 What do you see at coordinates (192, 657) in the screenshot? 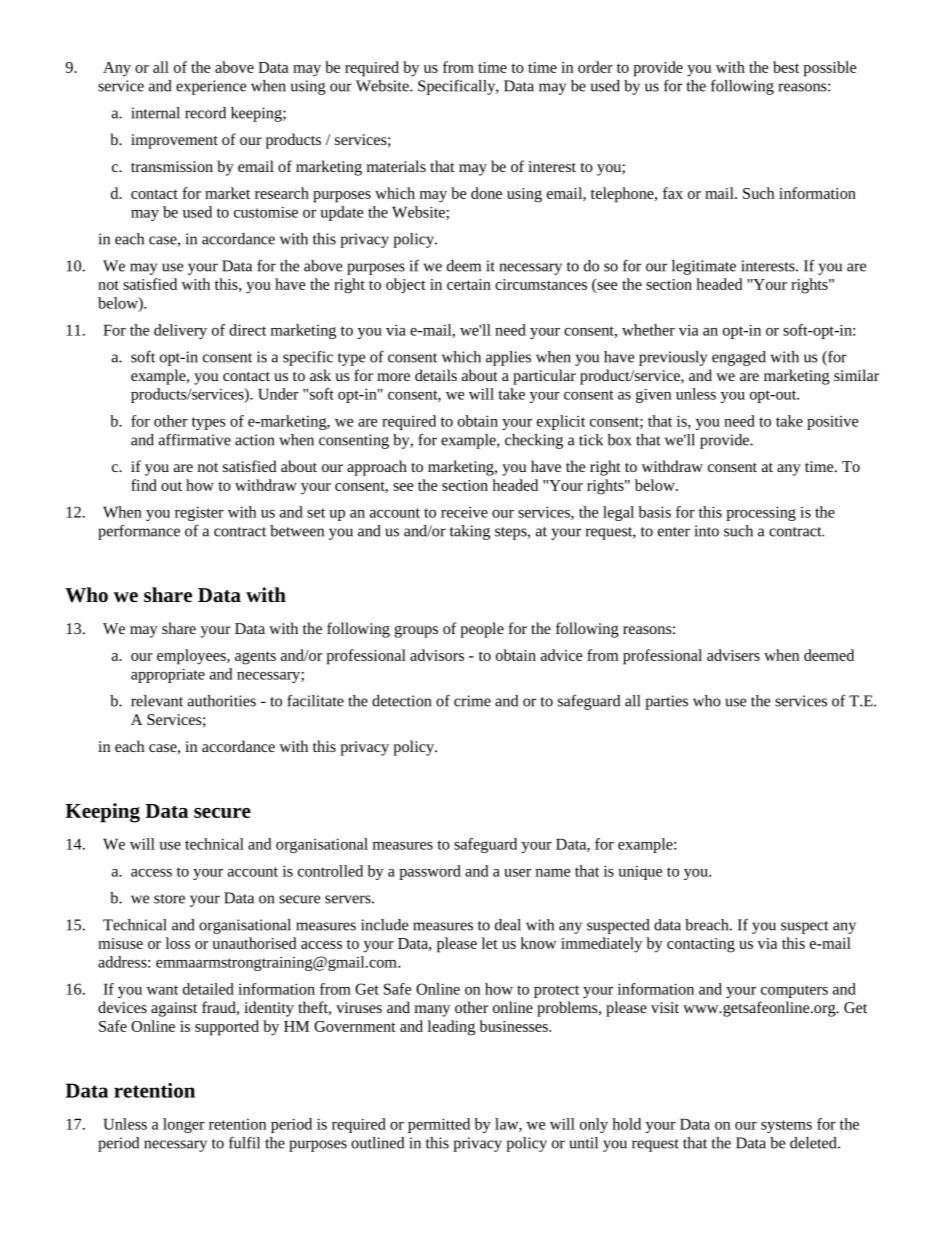
I see `employees` at bounding box center [192, 657].
